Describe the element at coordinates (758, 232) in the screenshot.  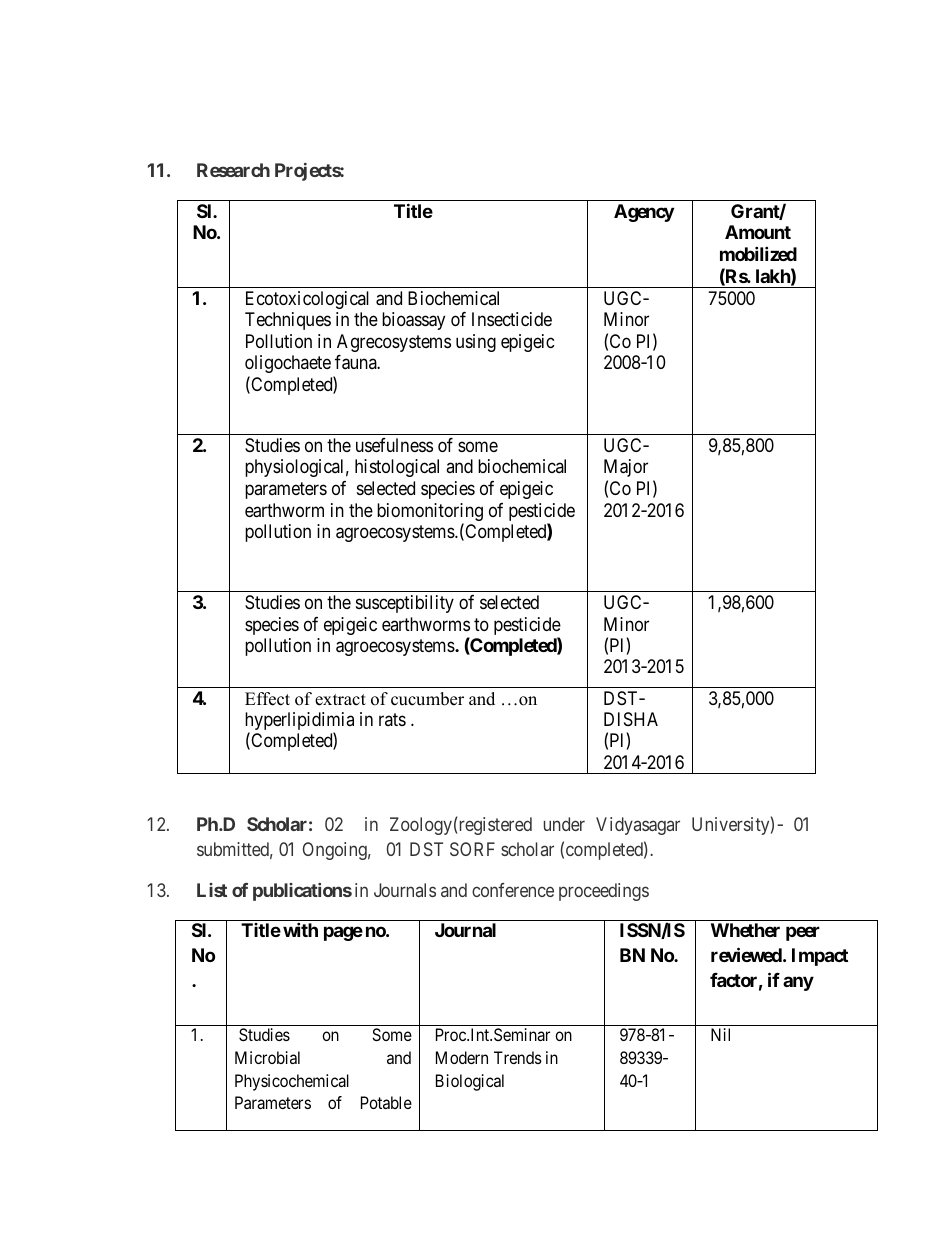
I see `Amount` at that location.
